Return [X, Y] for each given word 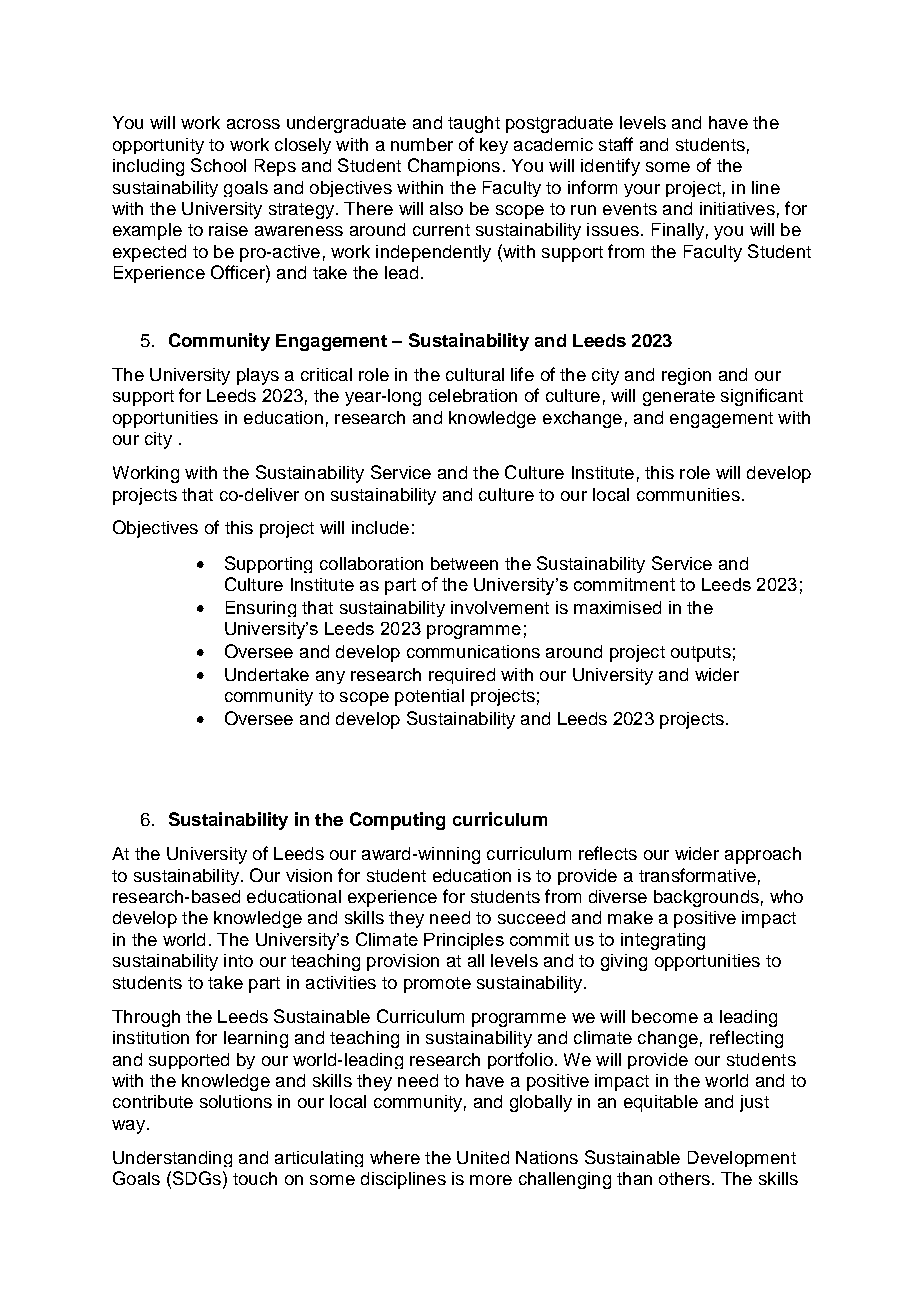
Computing [397, 821]
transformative [697, 875]
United [483, 1157]
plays [258, 376]
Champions [454, 167]
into [238, 960]
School [218, 165]
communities [688, 494]
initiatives [737, 208]
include [380, 527]
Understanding [172, 1159]
